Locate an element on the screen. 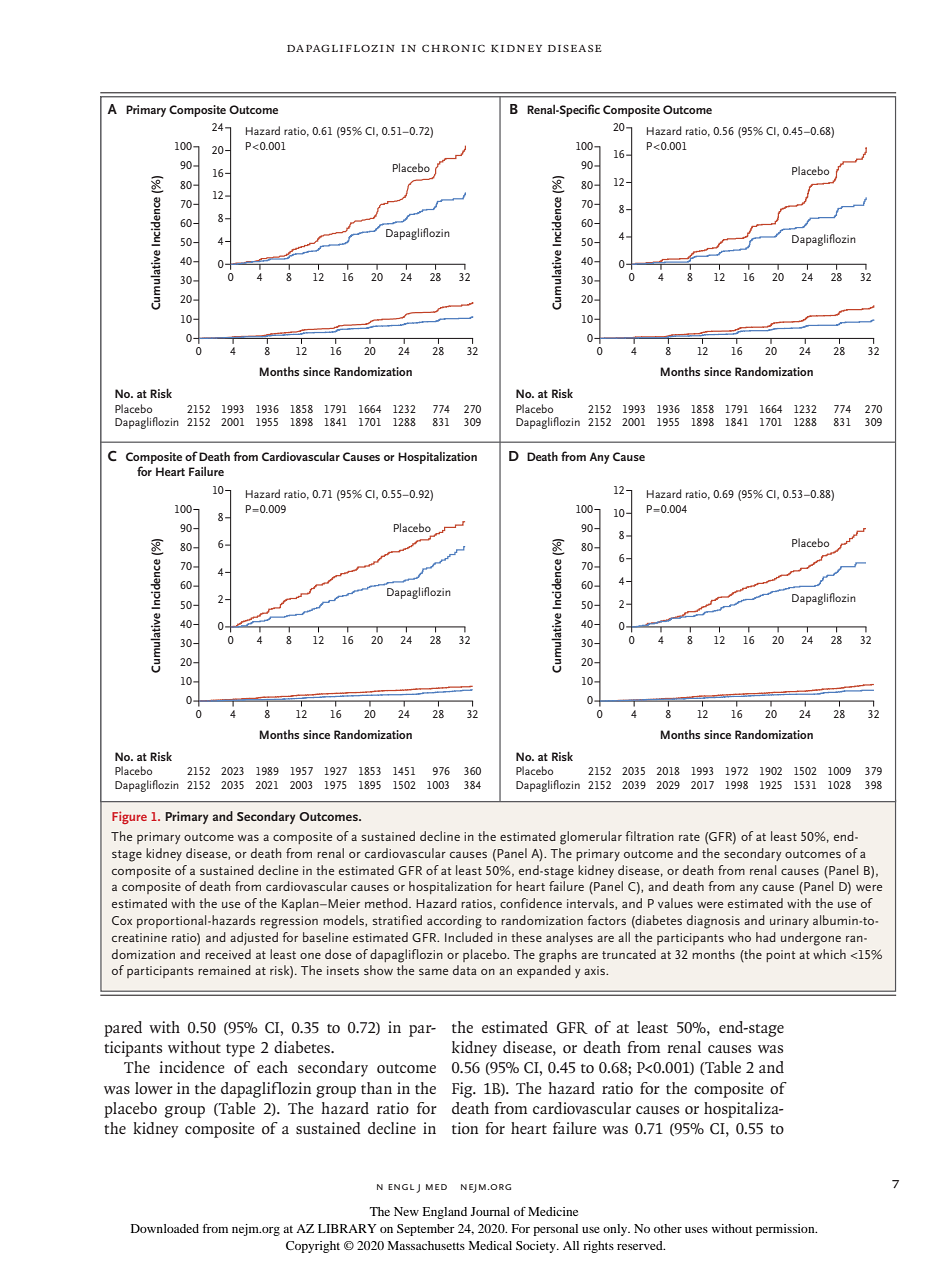 The width and height of the screenshot is (952, 1270). who is located at coordinates (739, 937).
